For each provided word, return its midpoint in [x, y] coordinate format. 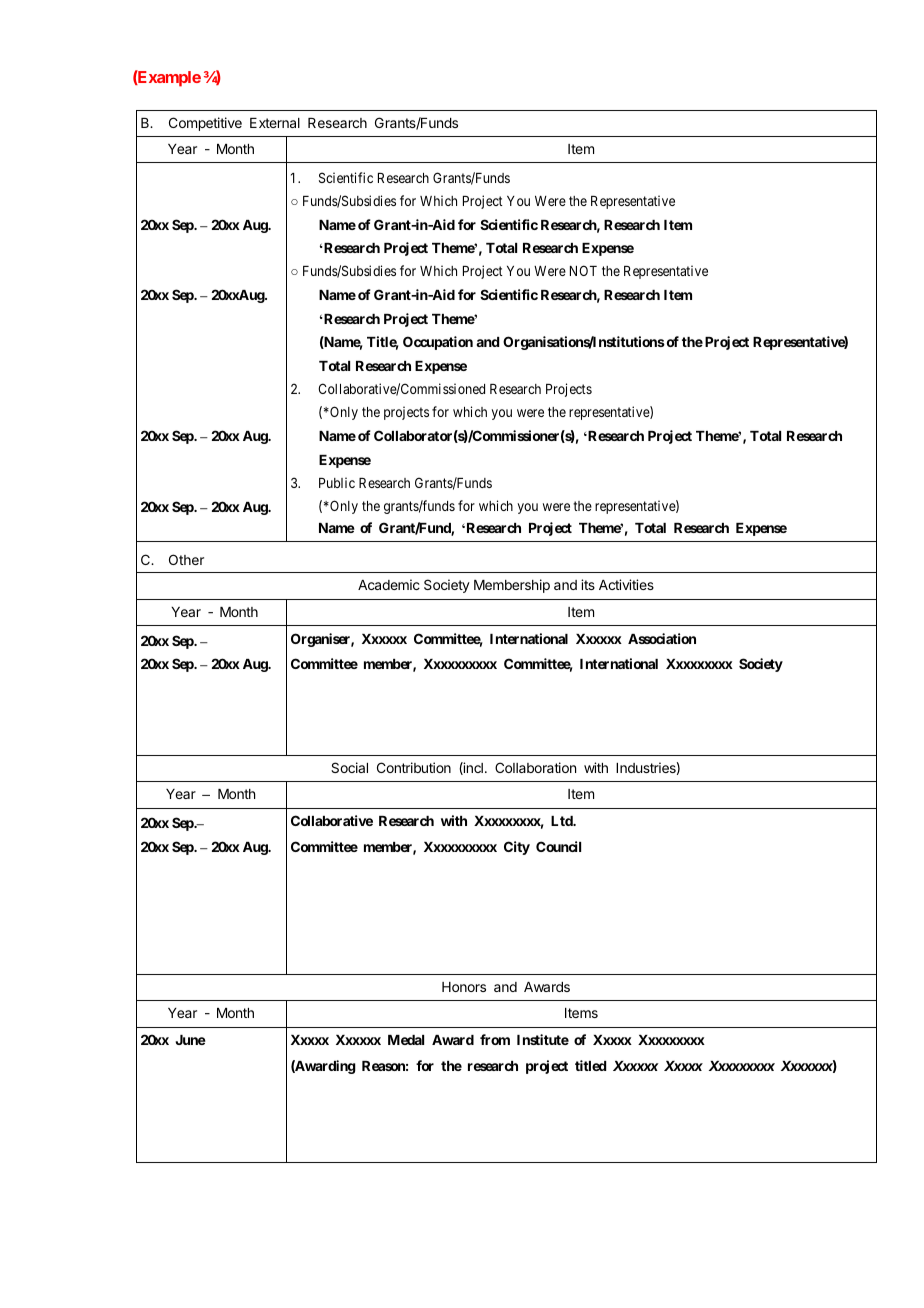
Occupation [438, 343]
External [275, 123]
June [191, 1040]
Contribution [414, 767]
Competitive [205, 124]
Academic [389, 584]
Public [337, 482]
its [588, 584]
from [495, 1039]
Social [349, 767]
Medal [406, 1040]
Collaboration [535, 767]
